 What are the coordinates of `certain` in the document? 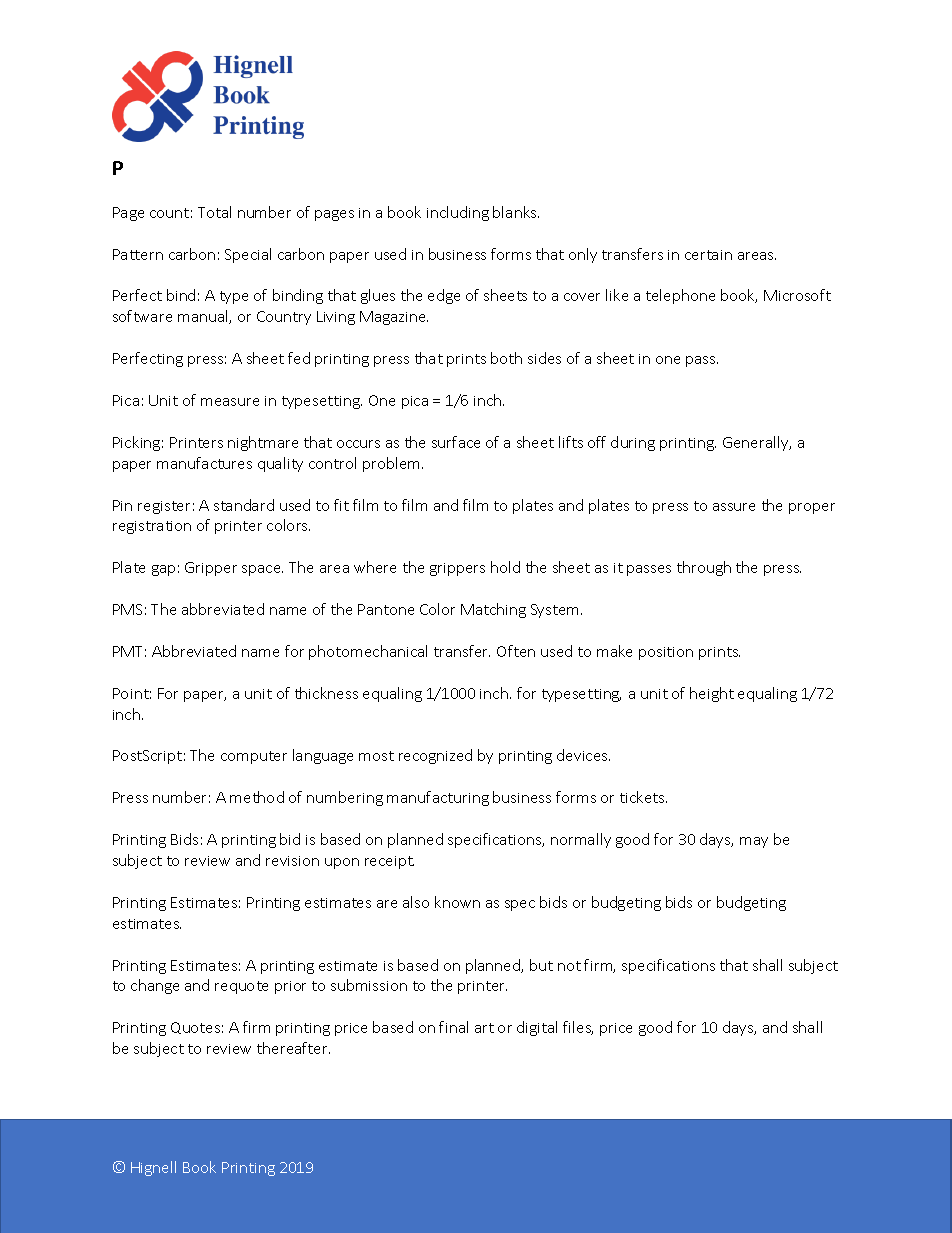 It's located at (708, 255).
